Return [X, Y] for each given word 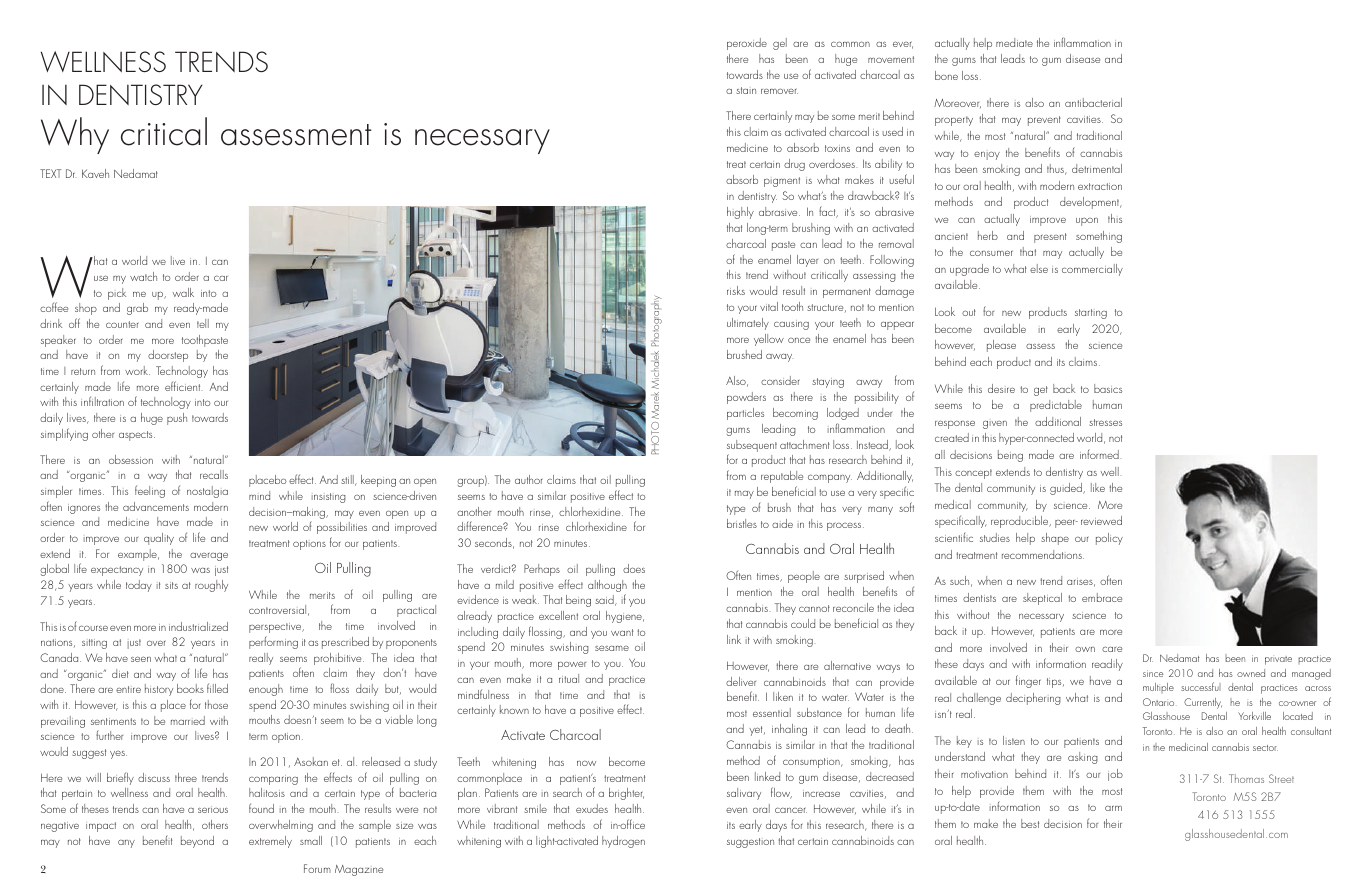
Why [75, 135]
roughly [211, 586]
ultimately [748, 324]
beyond [197, 842]
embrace [1102, 597]
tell [203, 323]
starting [1091, 314]
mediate [1014, 42]
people [804, 577]
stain [746, 90]
